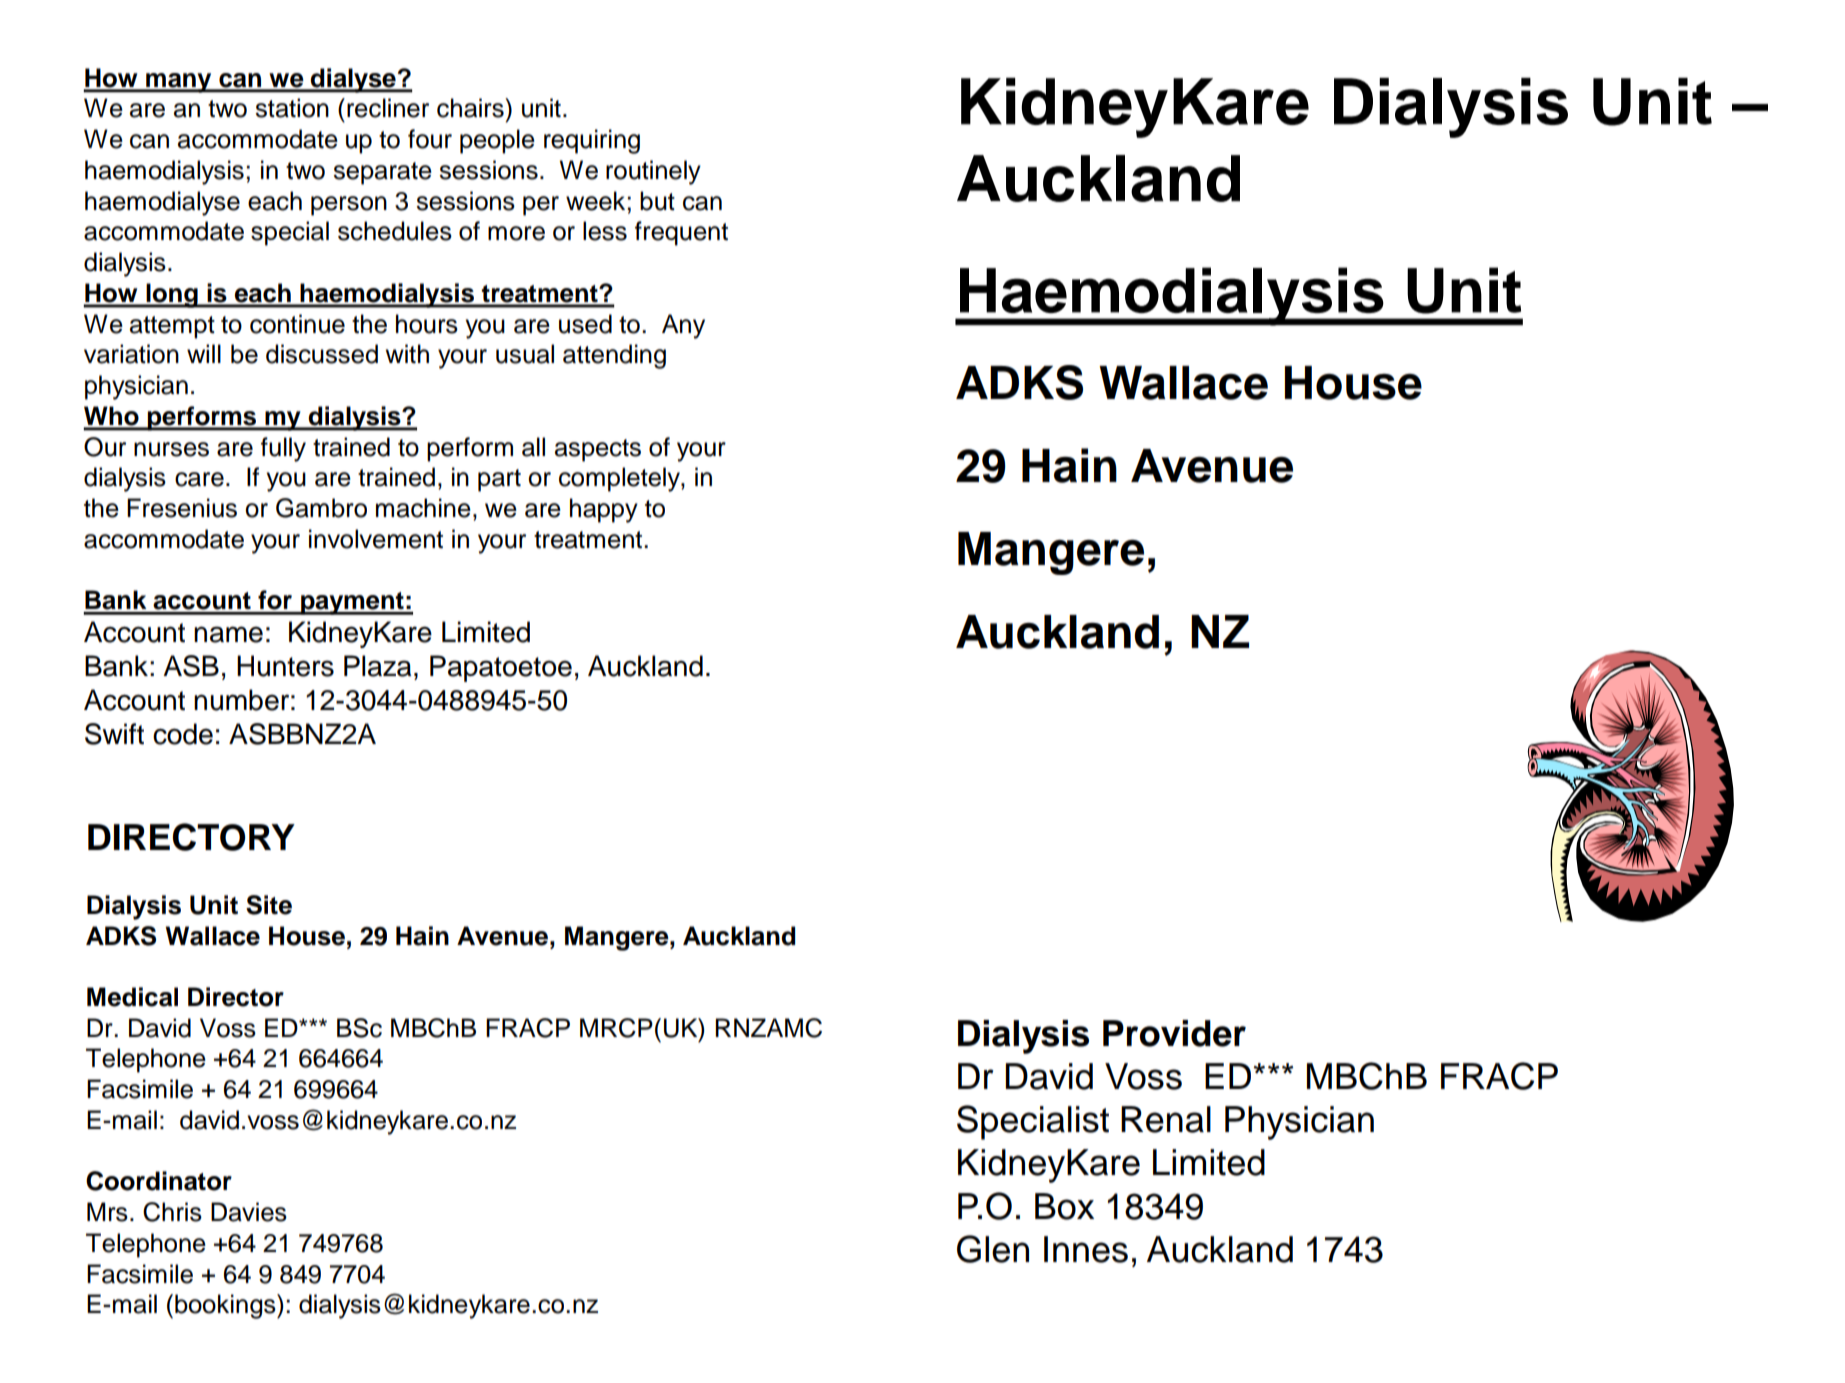 This screenshot has width=1845, height=1383. I want to click on Provider, so click(1174, 1033).
